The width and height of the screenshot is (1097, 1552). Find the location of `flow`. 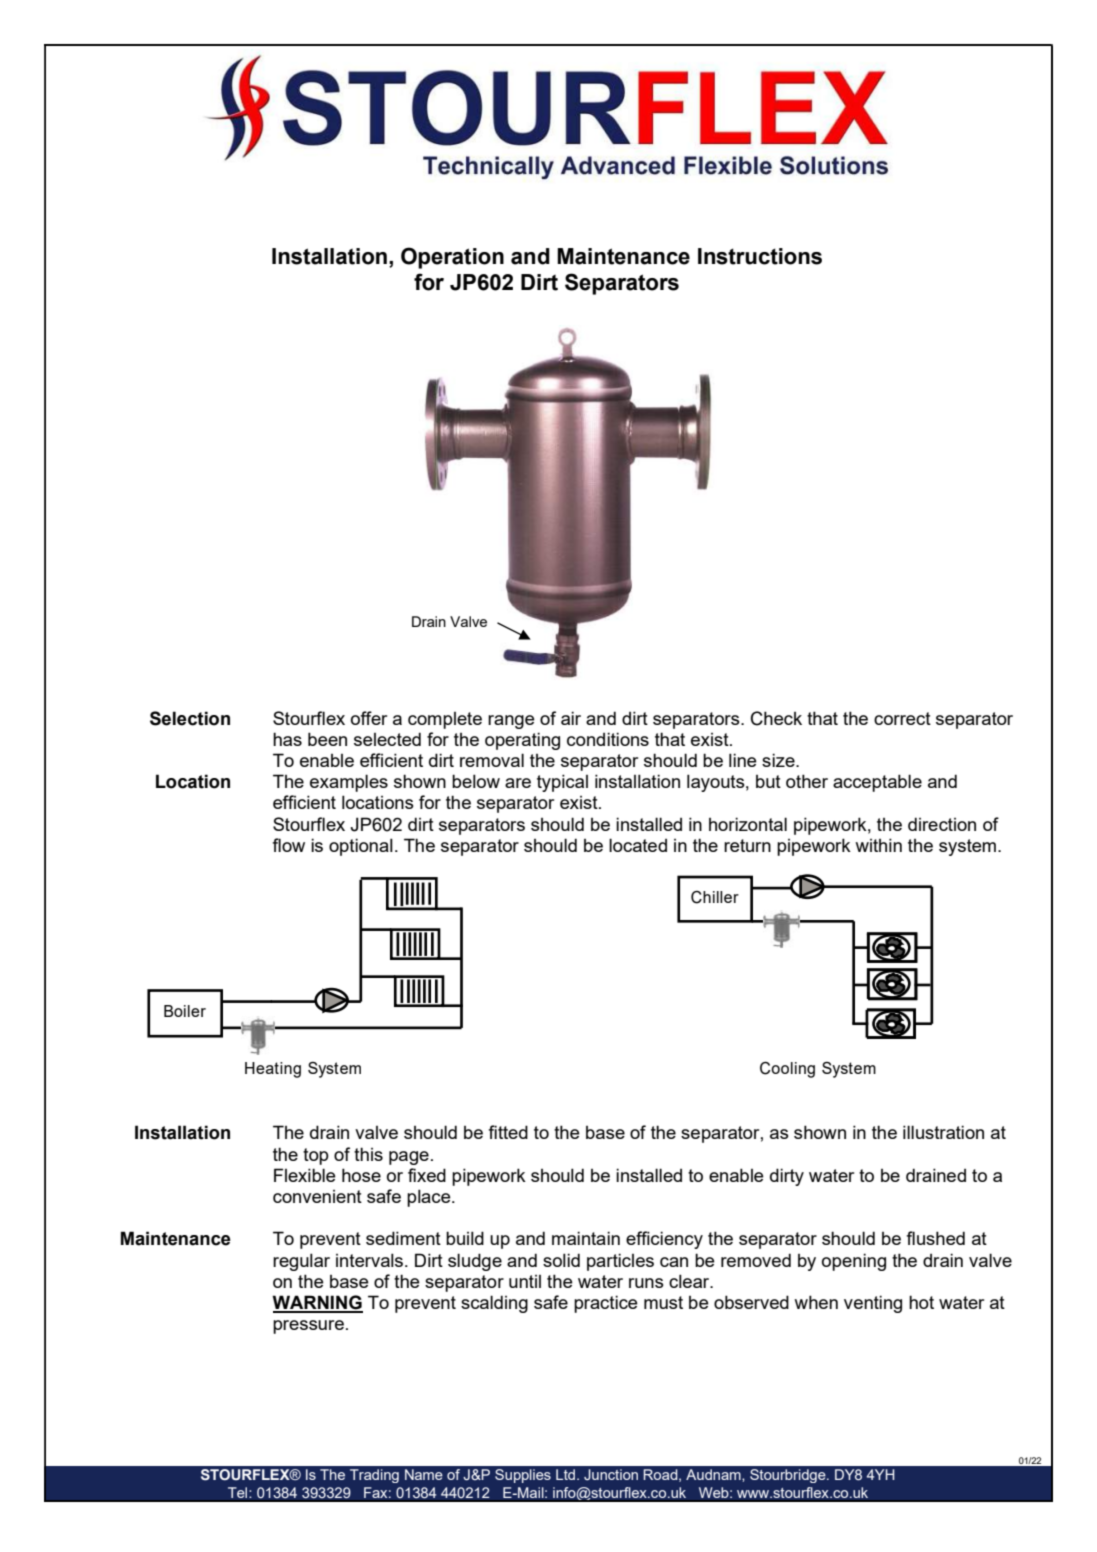

flow is located at coordinates (288, 845).
